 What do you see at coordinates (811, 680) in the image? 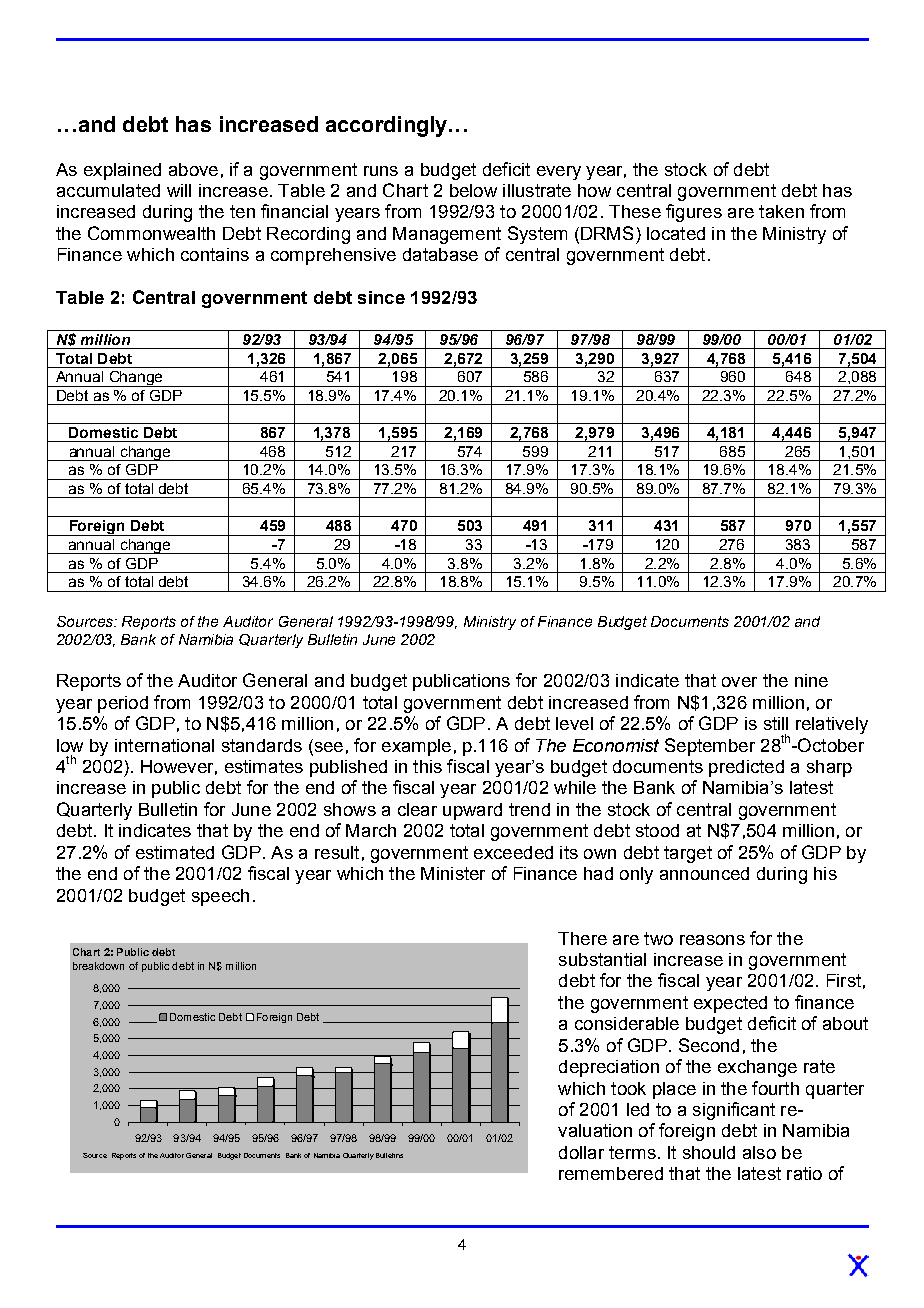
I see `nine` at bounding box center [811, 680].
